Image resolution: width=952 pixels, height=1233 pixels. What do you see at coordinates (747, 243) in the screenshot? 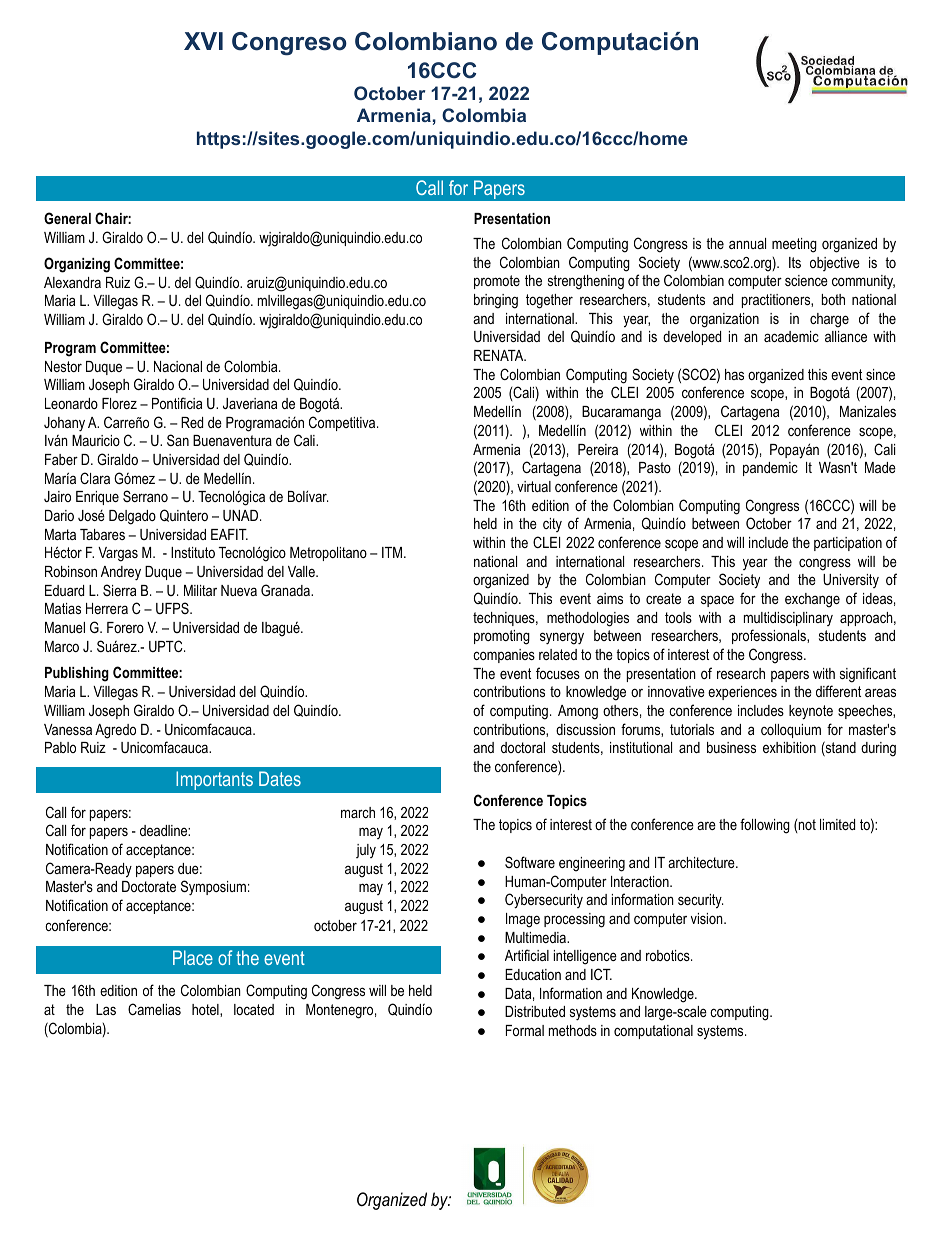
I see `annual` at bounding box center [747, 243].
